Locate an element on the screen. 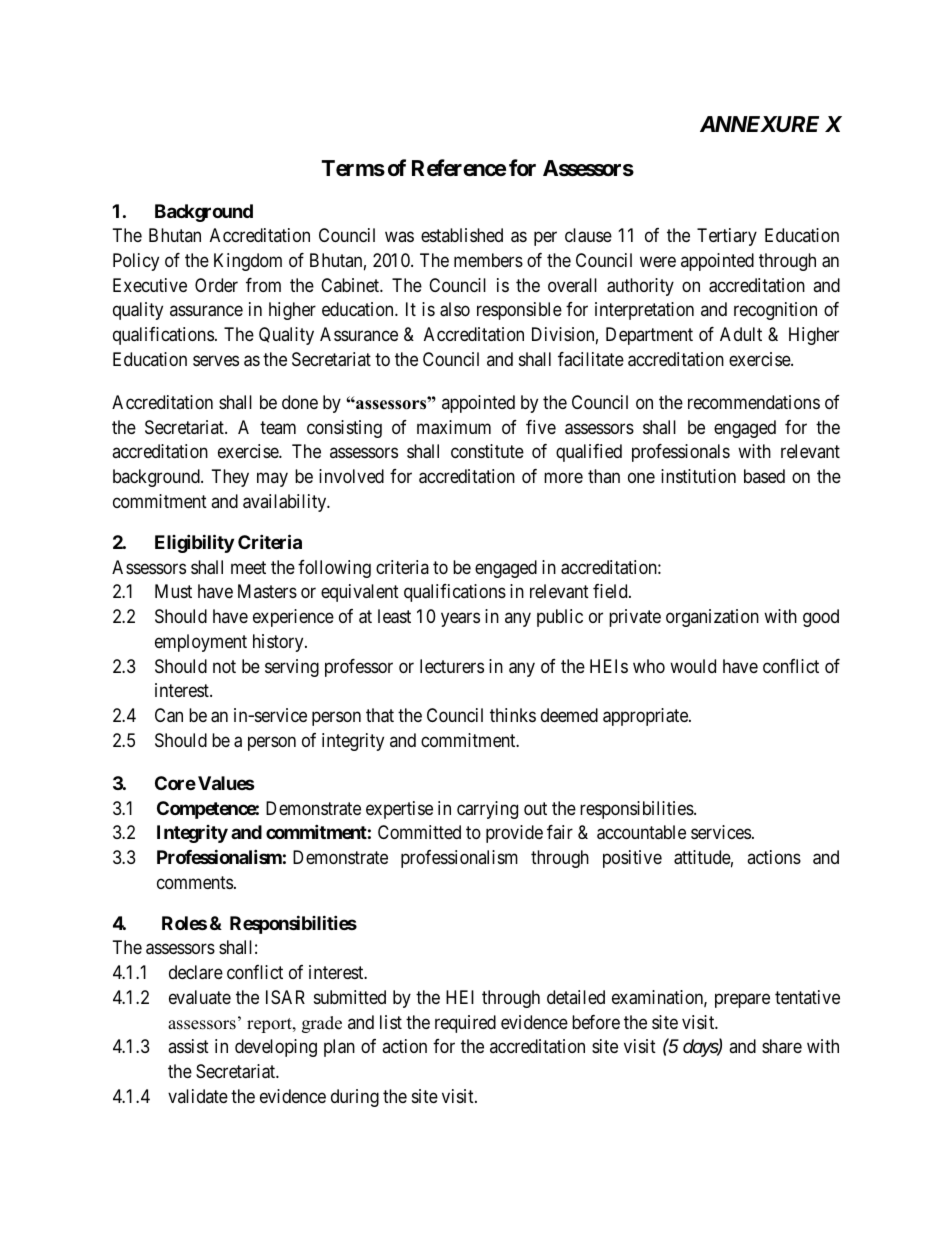  Order is located at coordinates (216, 285).
